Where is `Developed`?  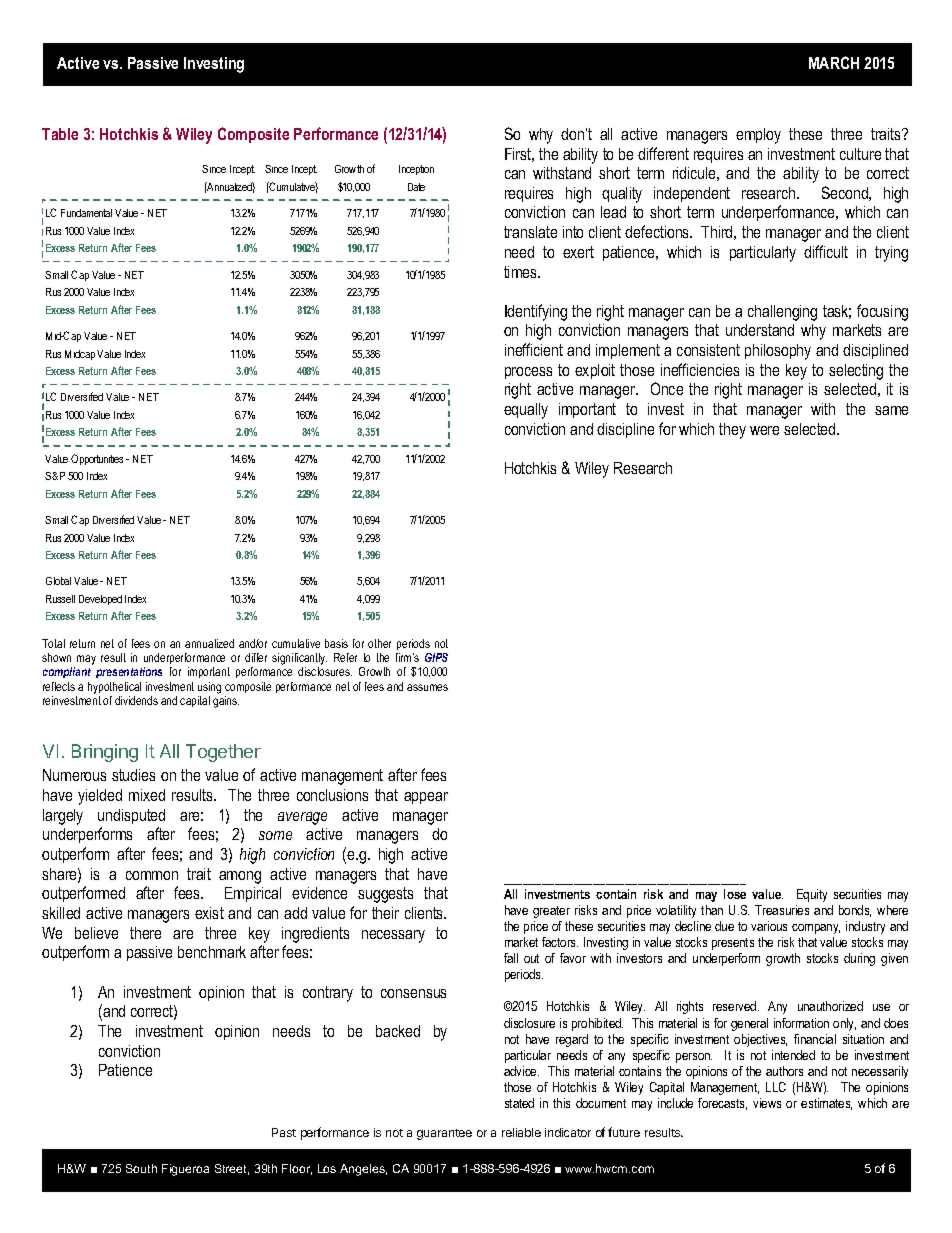 Developed is located at coordinates (100, 600).
